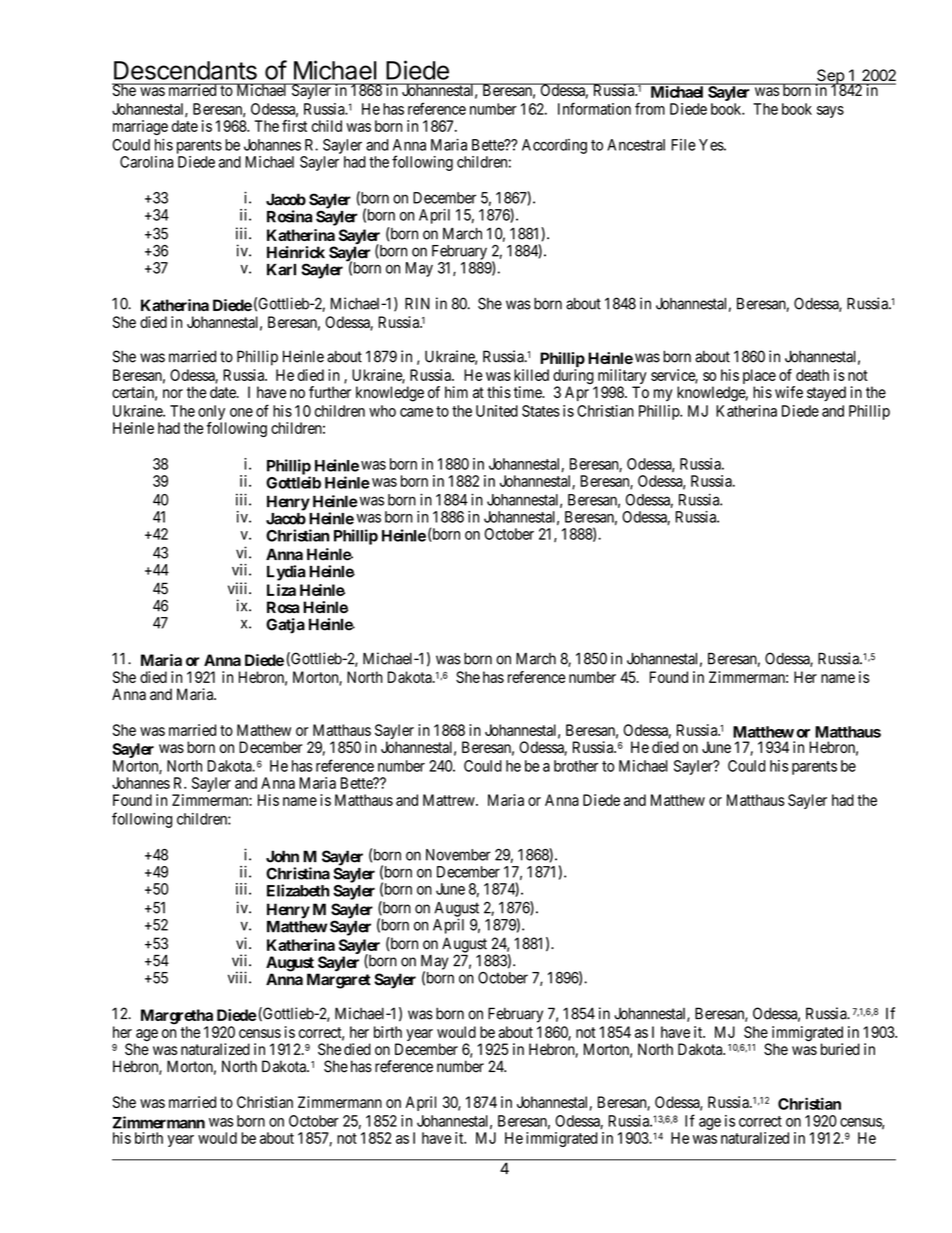 This screenshot has width=952, height=1233. I want to click on Margaret, so click(339, 981).
